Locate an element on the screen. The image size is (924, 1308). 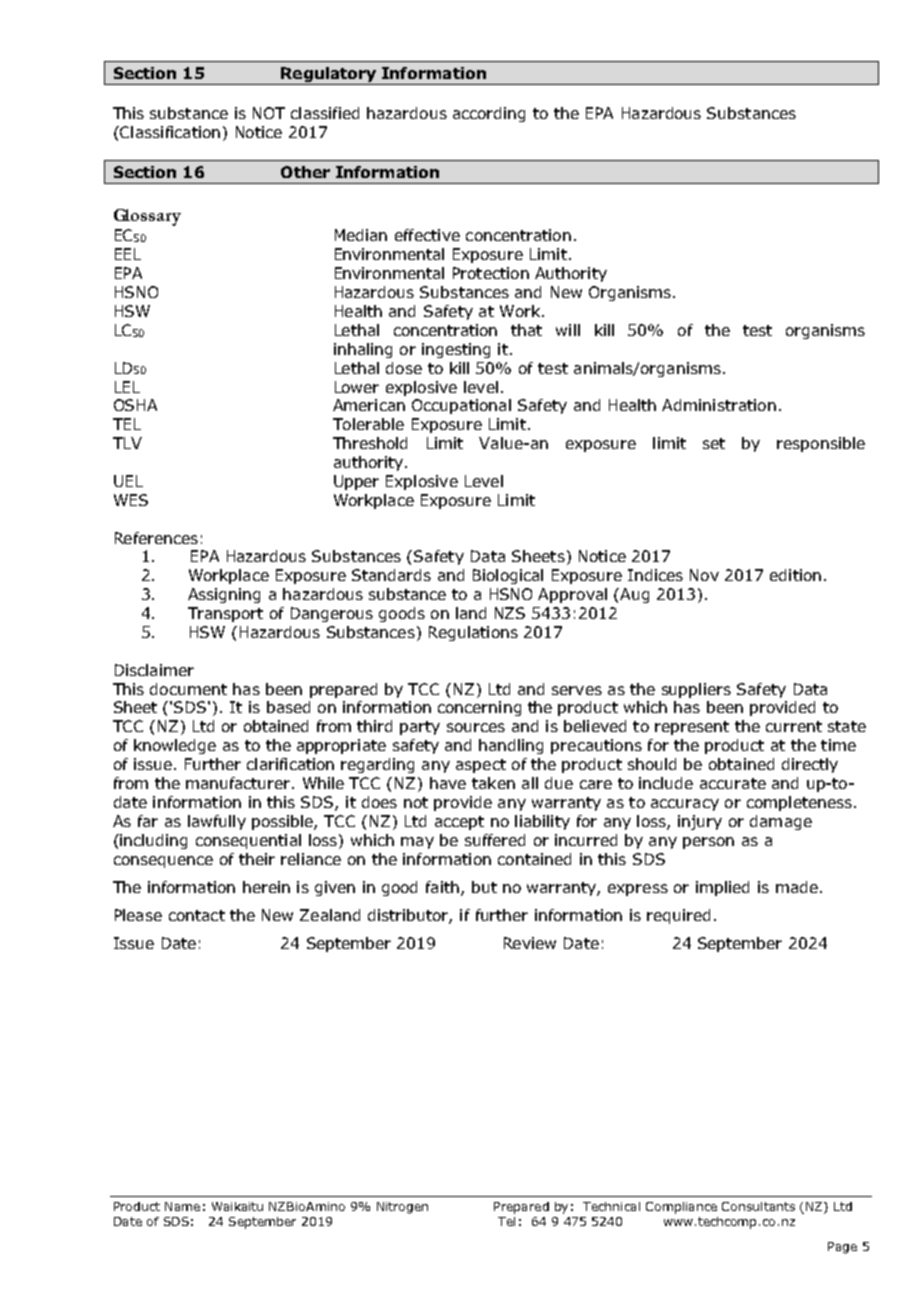
Classification is located at coordinates (169, 132).
